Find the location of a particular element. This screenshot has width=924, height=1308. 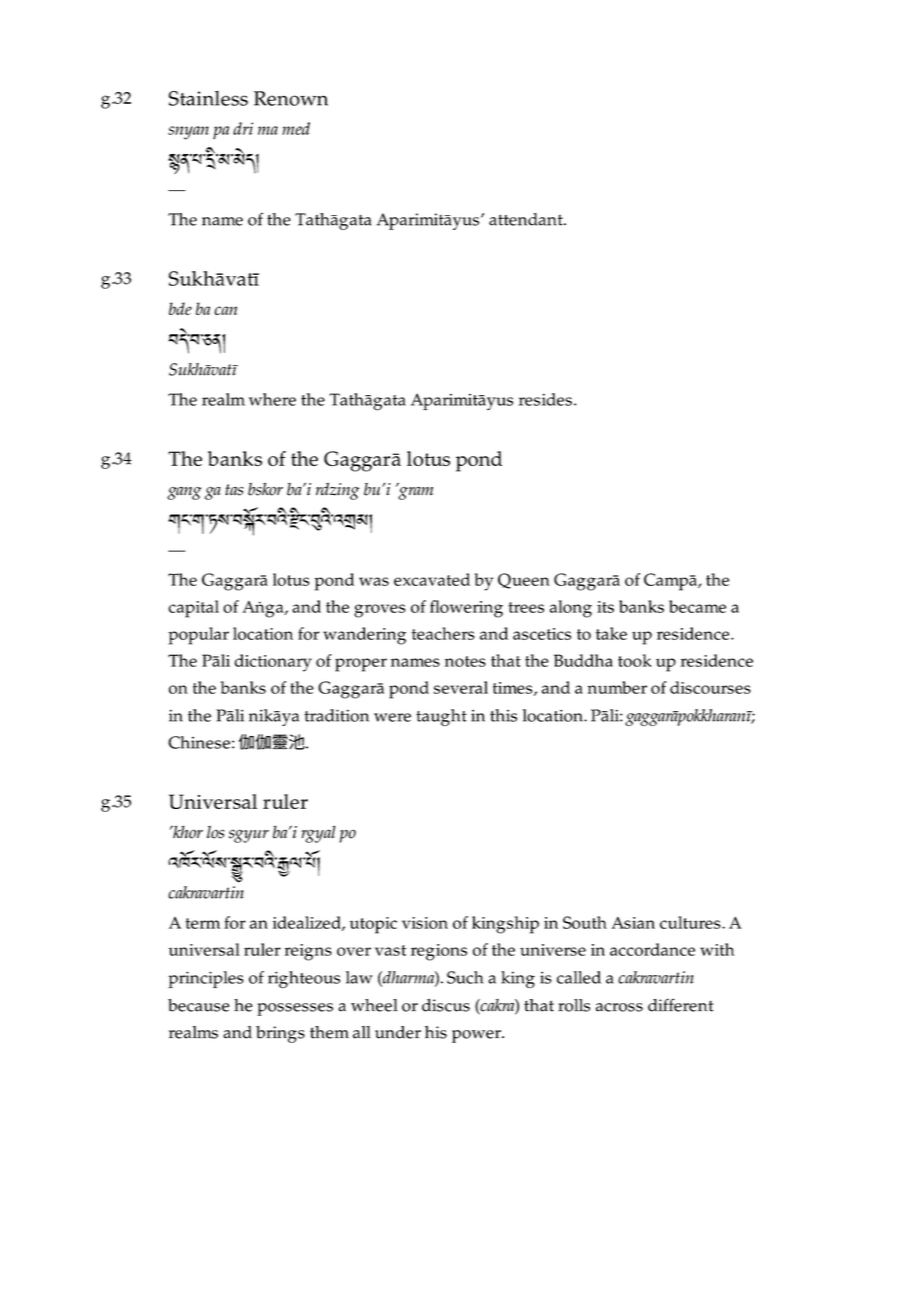

became is located at coordinates (697, 606).
